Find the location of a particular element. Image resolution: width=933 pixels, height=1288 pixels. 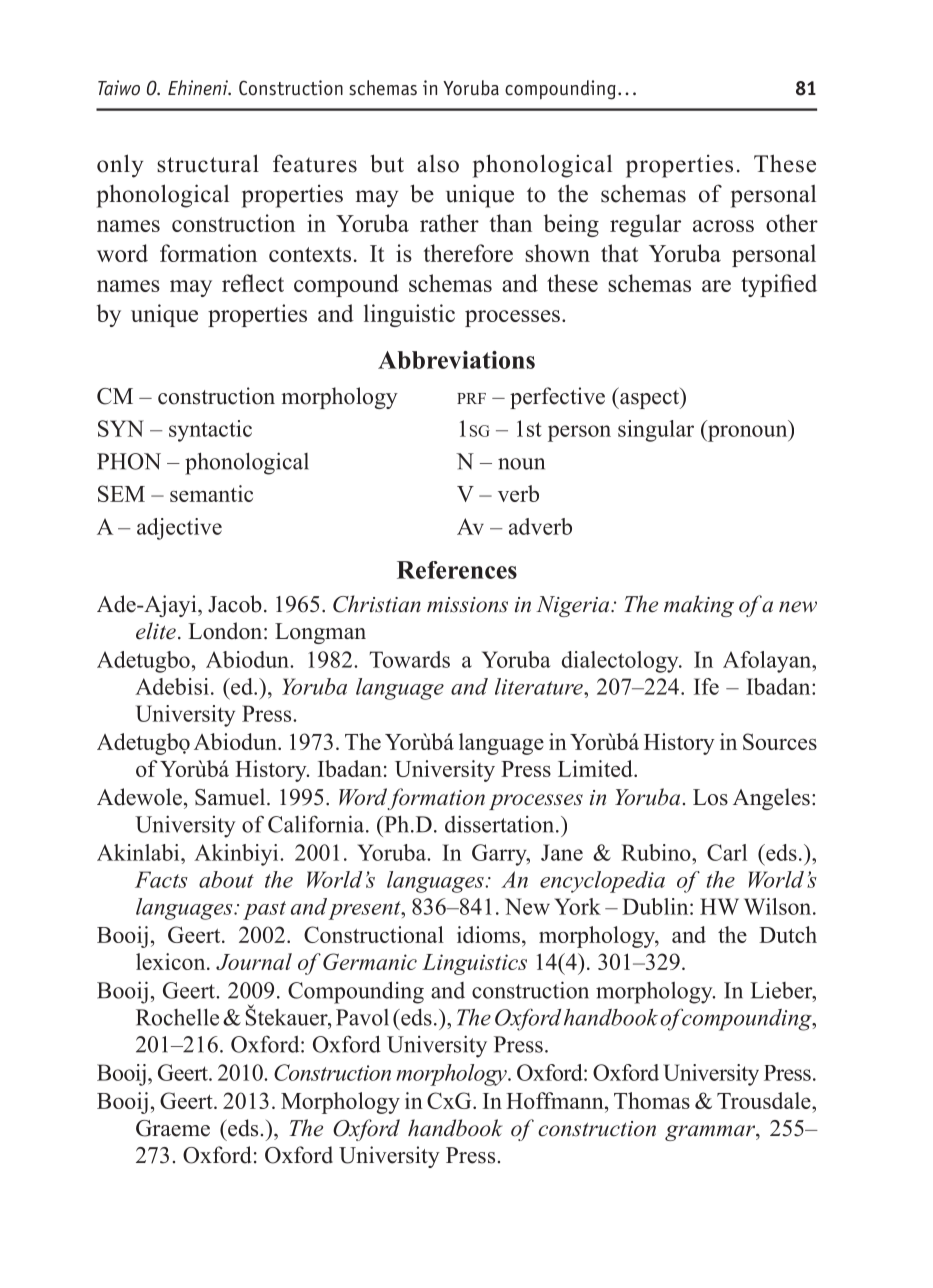

semantic is located at coordinates (211, 493).
